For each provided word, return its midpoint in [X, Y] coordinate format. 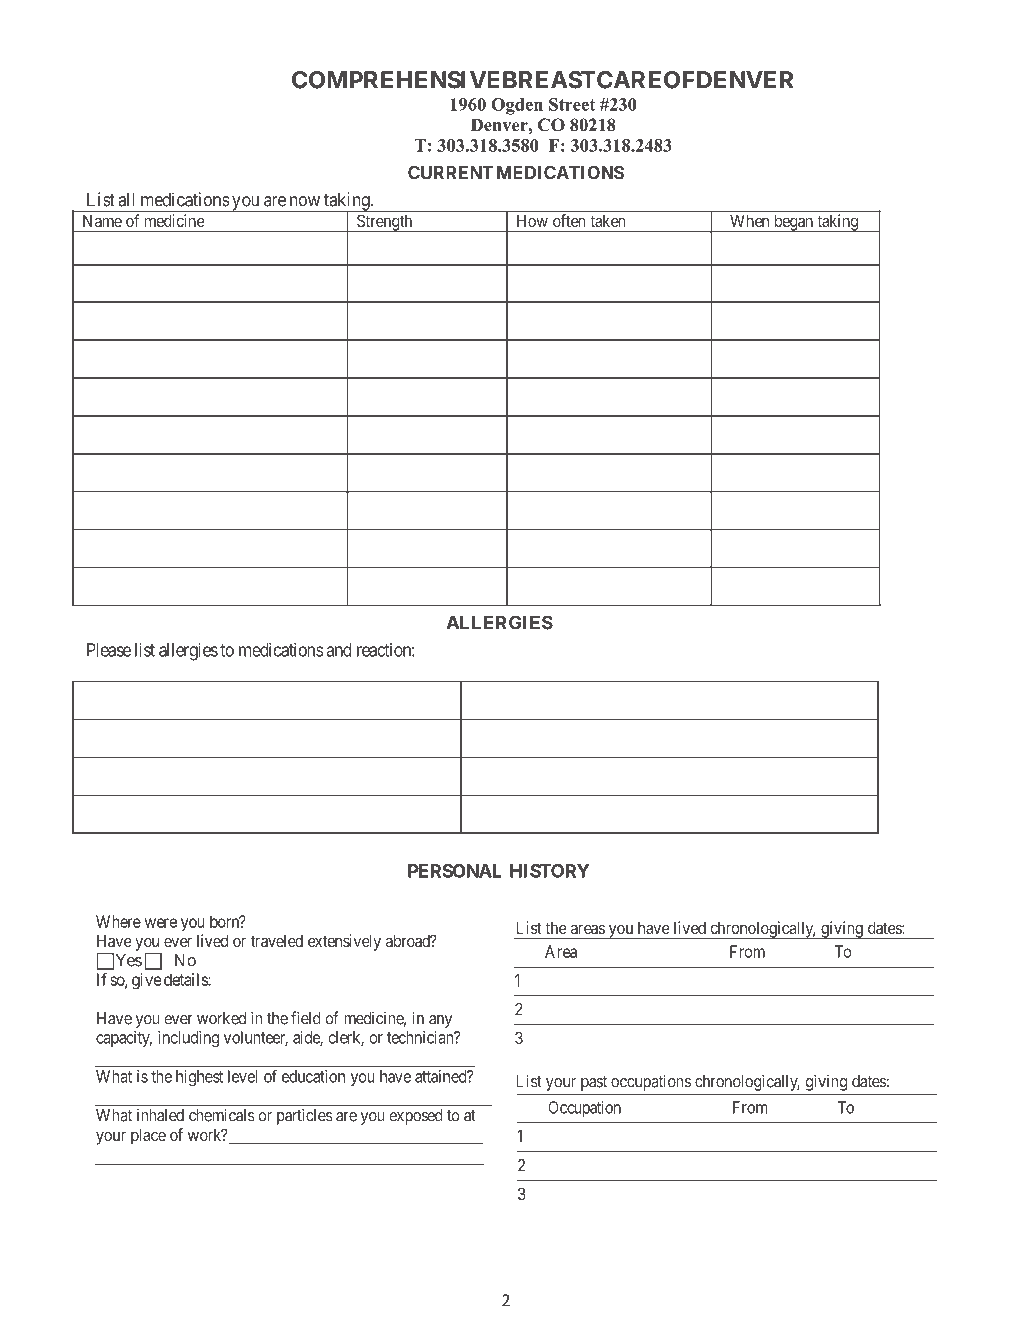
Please [109, 650]
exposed [416, 1117]
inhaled [160, 1115]
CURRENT [450, 172]
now [305, 201]
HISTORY [550, 871]
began [793, 223]
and [339, 650]
